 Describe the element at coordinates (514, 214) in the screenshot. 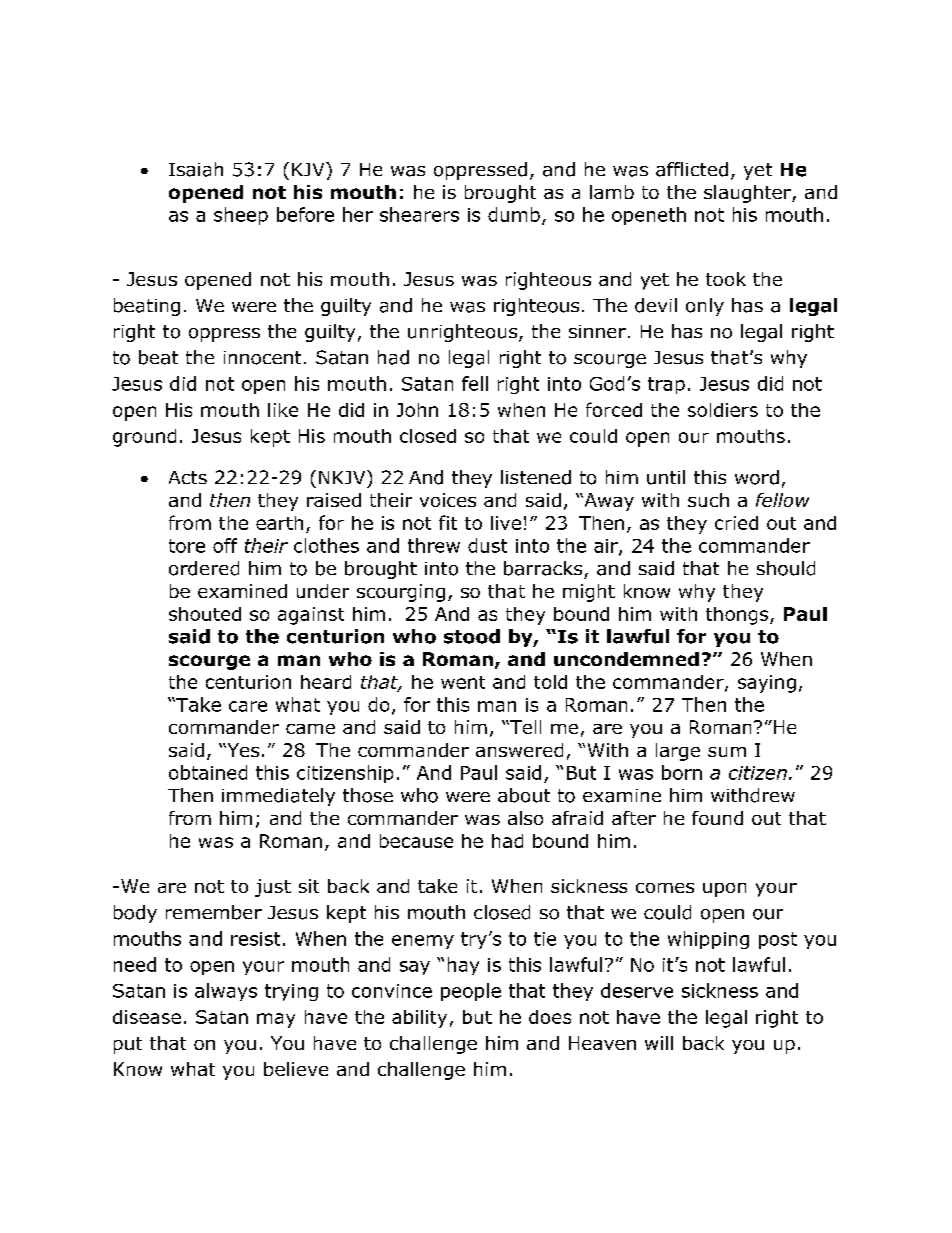

I see `dumb` at that location.
